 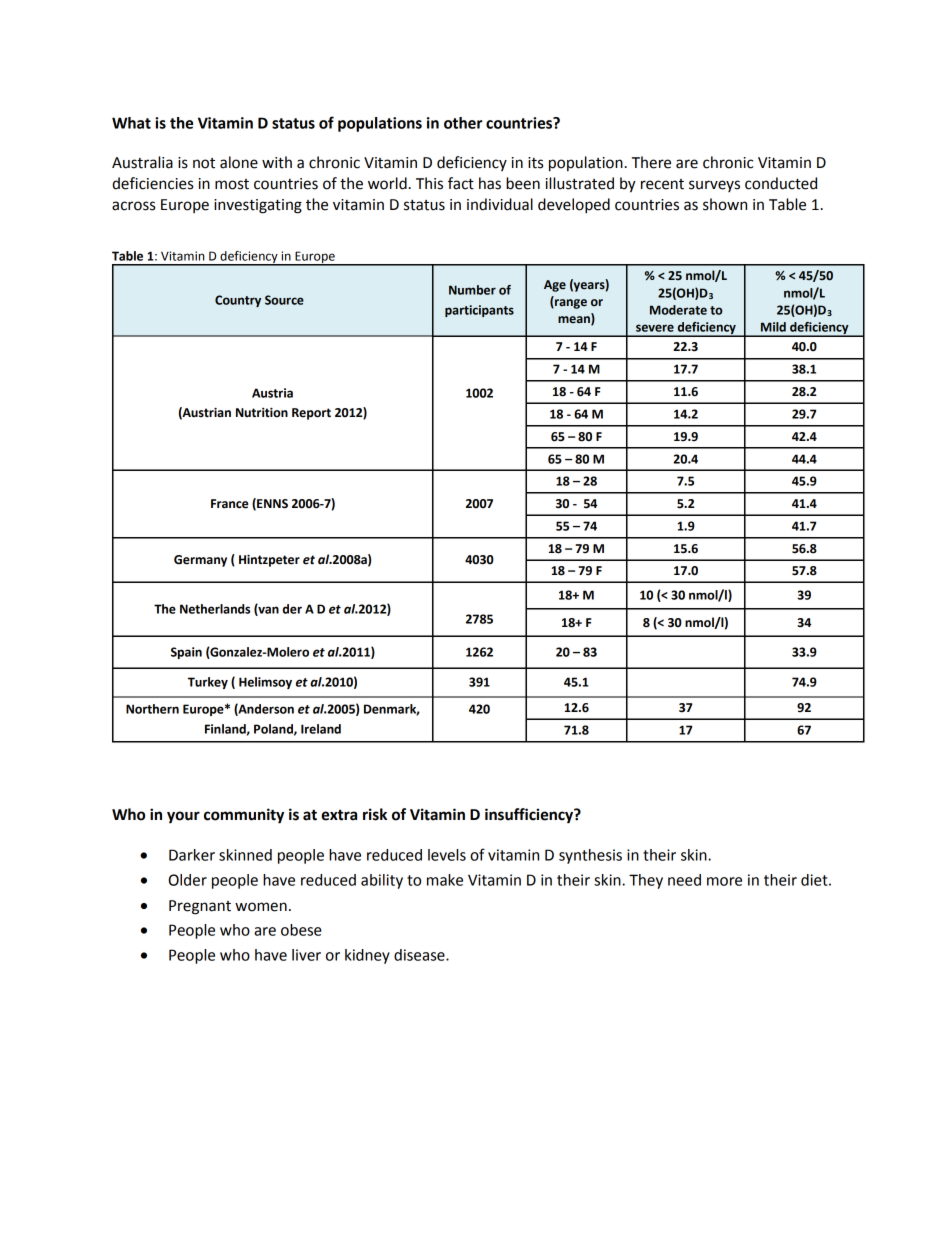 I want to click on Country, so click(x=238, y=301).
